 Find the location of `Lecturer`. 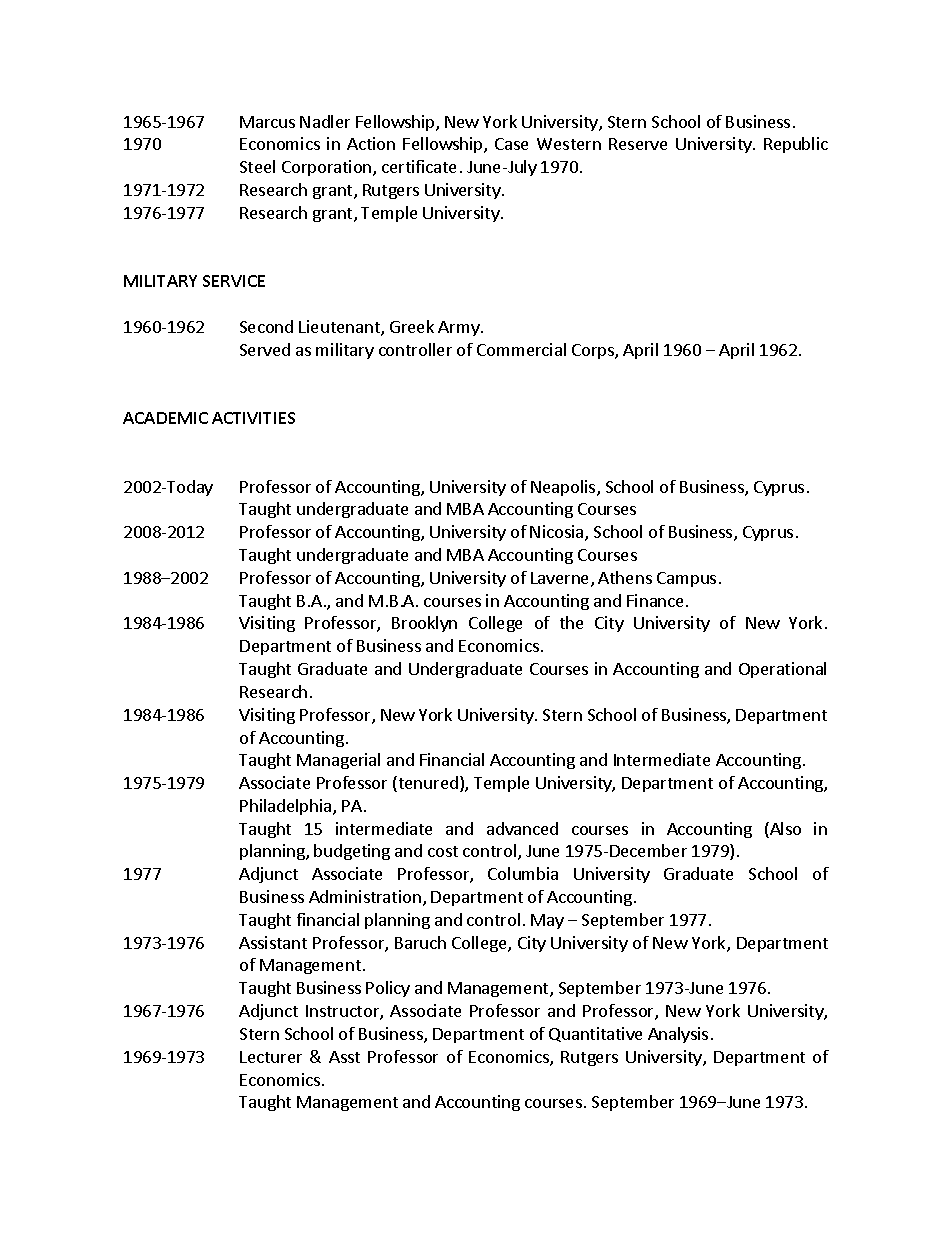

Lecturer is located at coordinates (271, 1057).
